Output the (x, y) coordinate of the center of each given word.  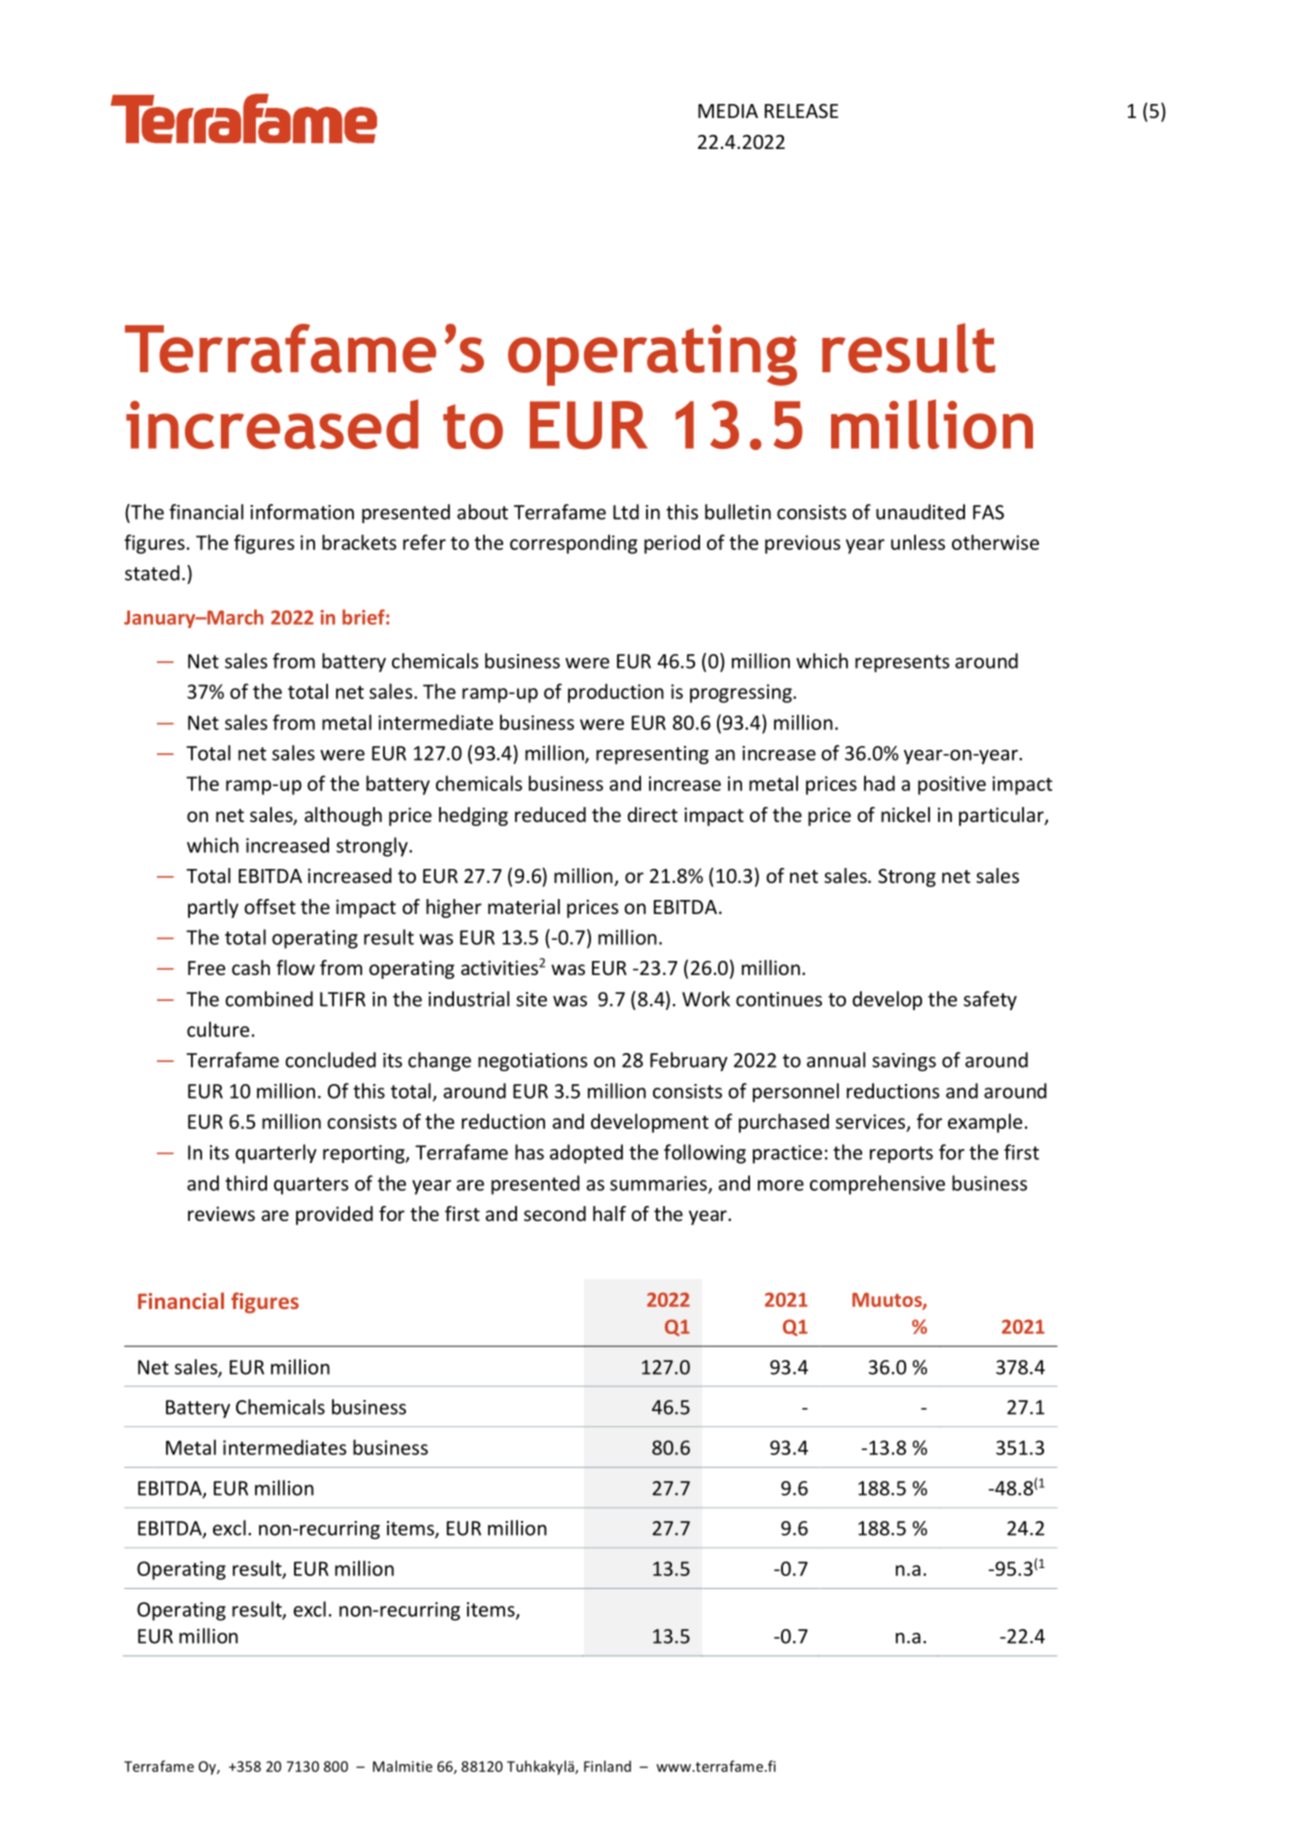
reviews (221, 1213)
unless (918, 542)
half (609, 1213)
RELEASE (801, 111)
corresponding (573, 544)
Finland (607, 1766)
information (302, 512)
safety (990, 1000)
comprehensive (877, 1185)
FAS (988, 512)
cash (251, 967)
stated (152, 573)
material (524, 906)
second (555, 1213)
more (781, 1185)
